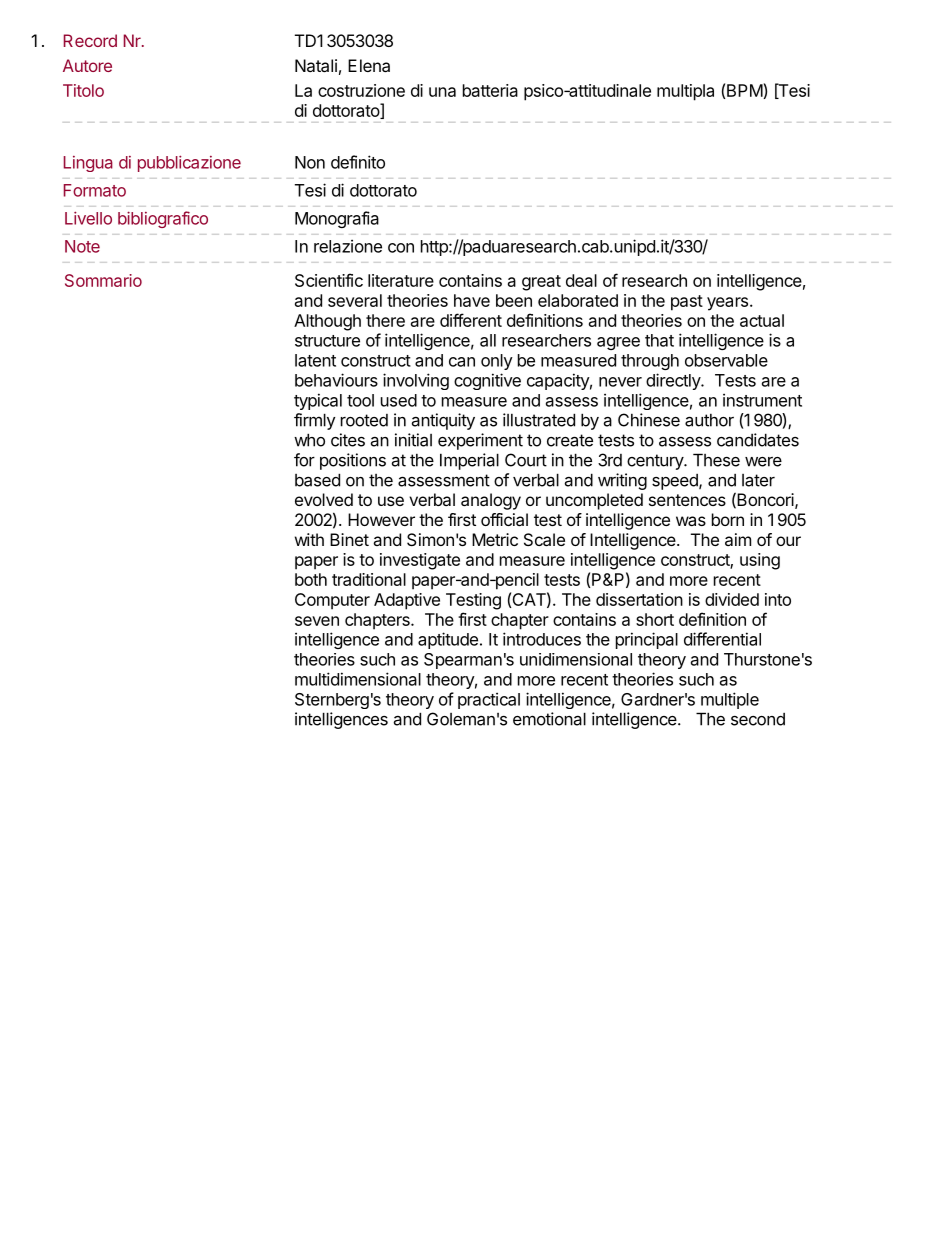  What do you see at coordinates (674, 381) in the screenshot?
I see `directly` at bounding box center [674, 381].
